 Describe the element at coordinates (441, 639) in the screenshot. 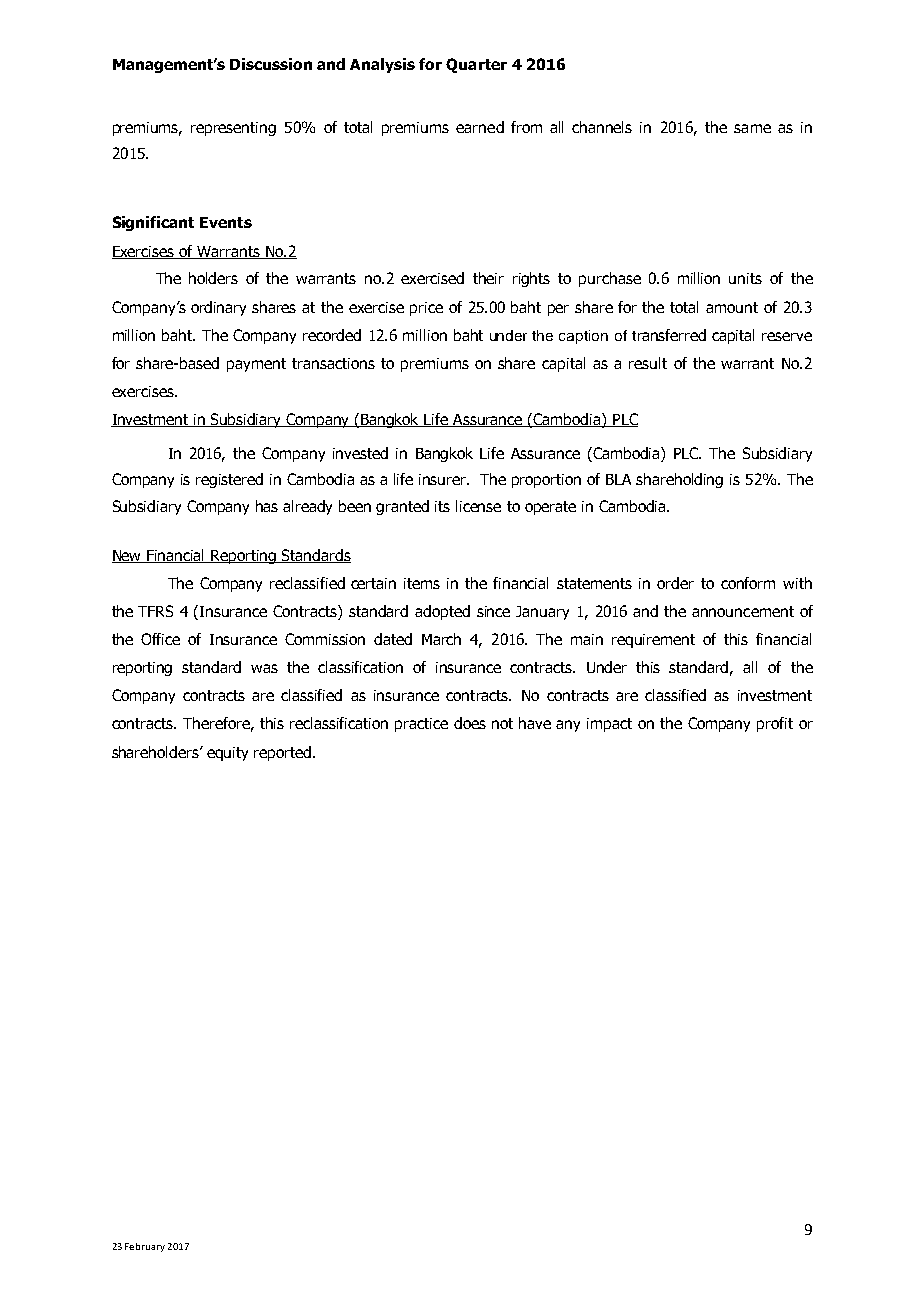

I see `March` at that location.
